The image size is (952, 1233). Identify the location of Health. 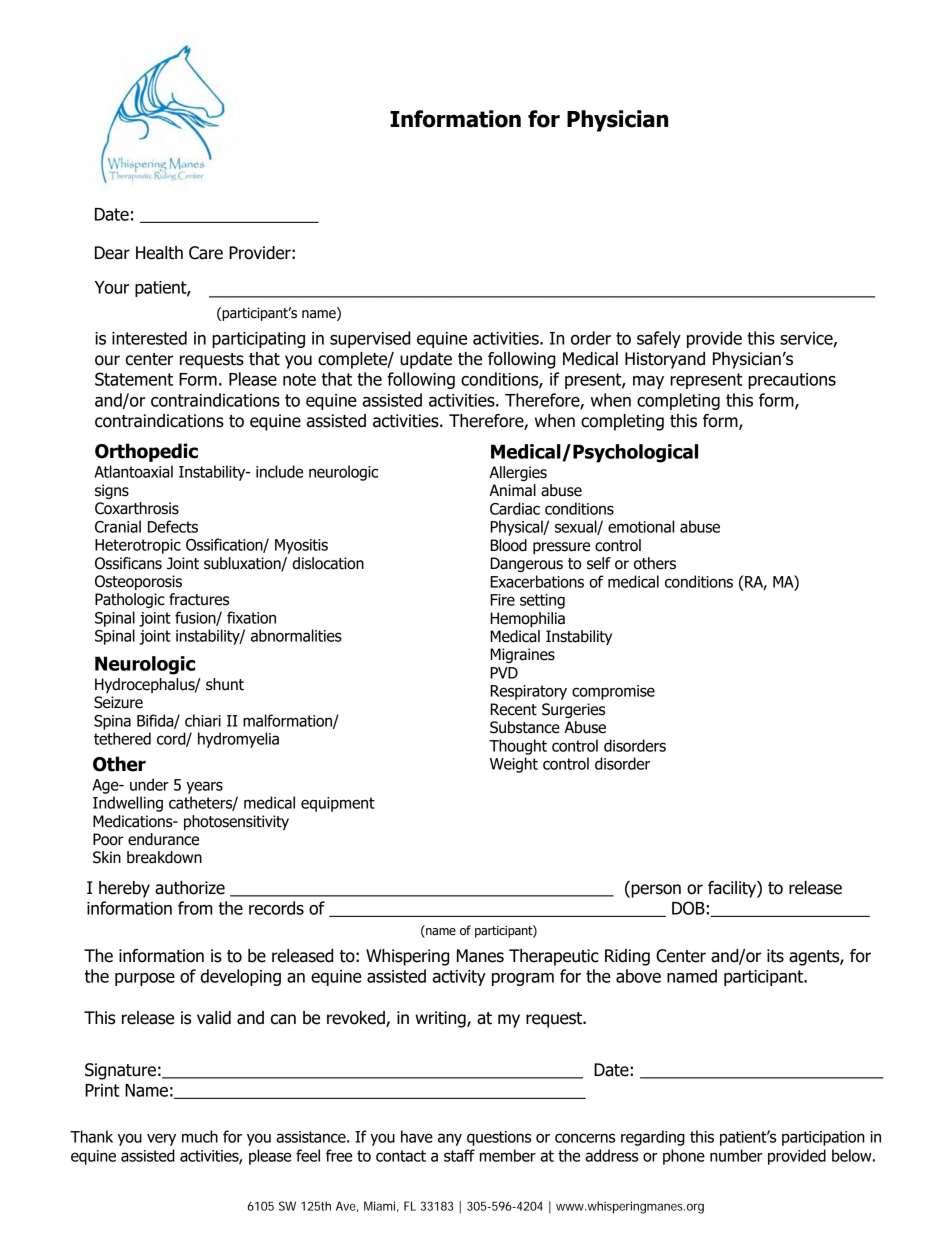
(159, 253).
